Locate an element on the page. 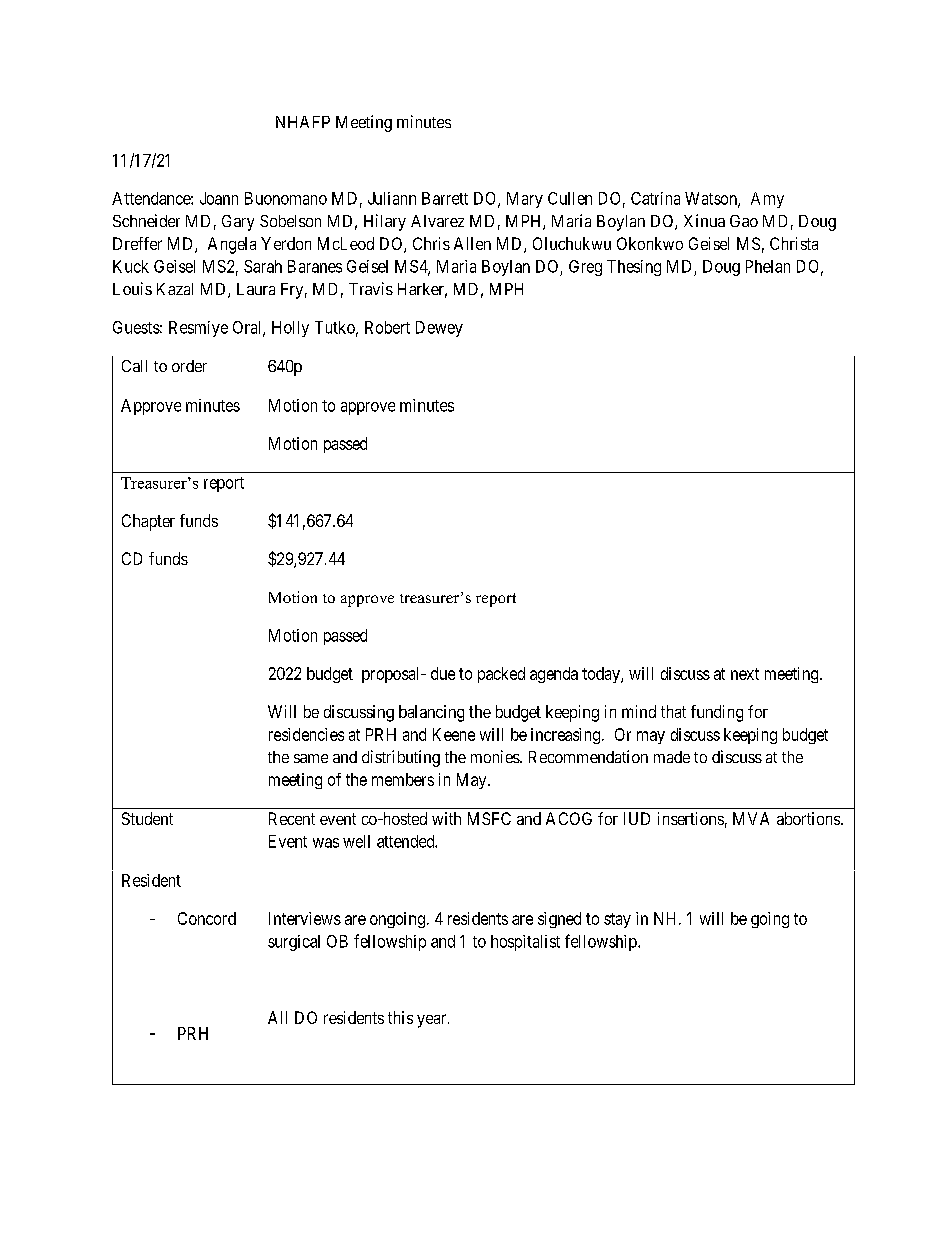  Gary is located at coordinates (238, 223).
